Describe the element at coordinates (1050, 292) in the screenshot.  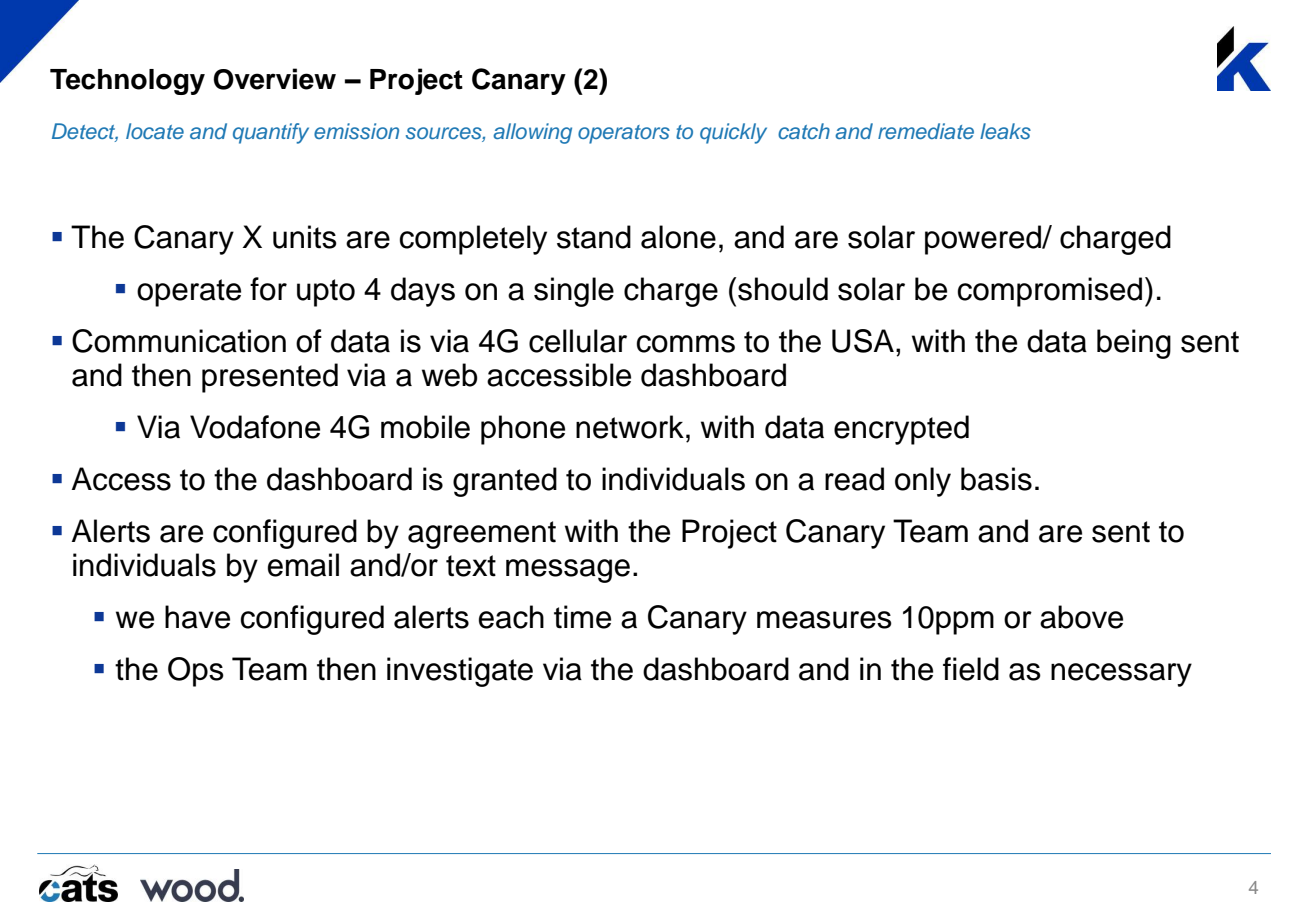
I see `compromised` at that location.
